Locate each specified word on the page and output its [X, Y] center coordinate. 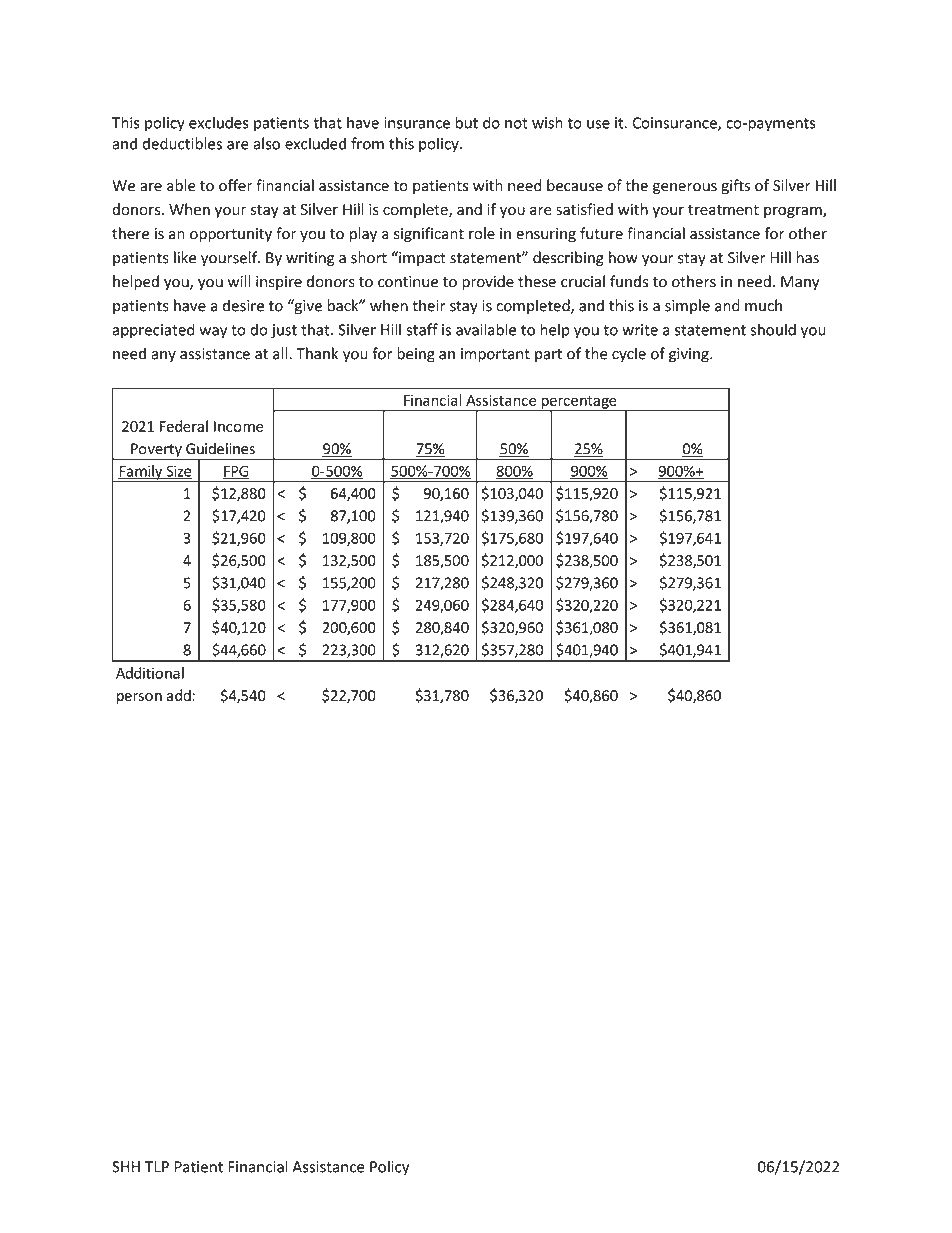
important [495, 355]
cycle [629, 355]
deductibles [182, 143]
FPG [235, 472]
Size [178, 472]
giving [690, 355]
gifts [735, 187]
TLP [157, 1167]
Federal [184, 426]
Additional [150, 673]
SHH [126, 1167]
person [139, 698]
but [467, 122]
